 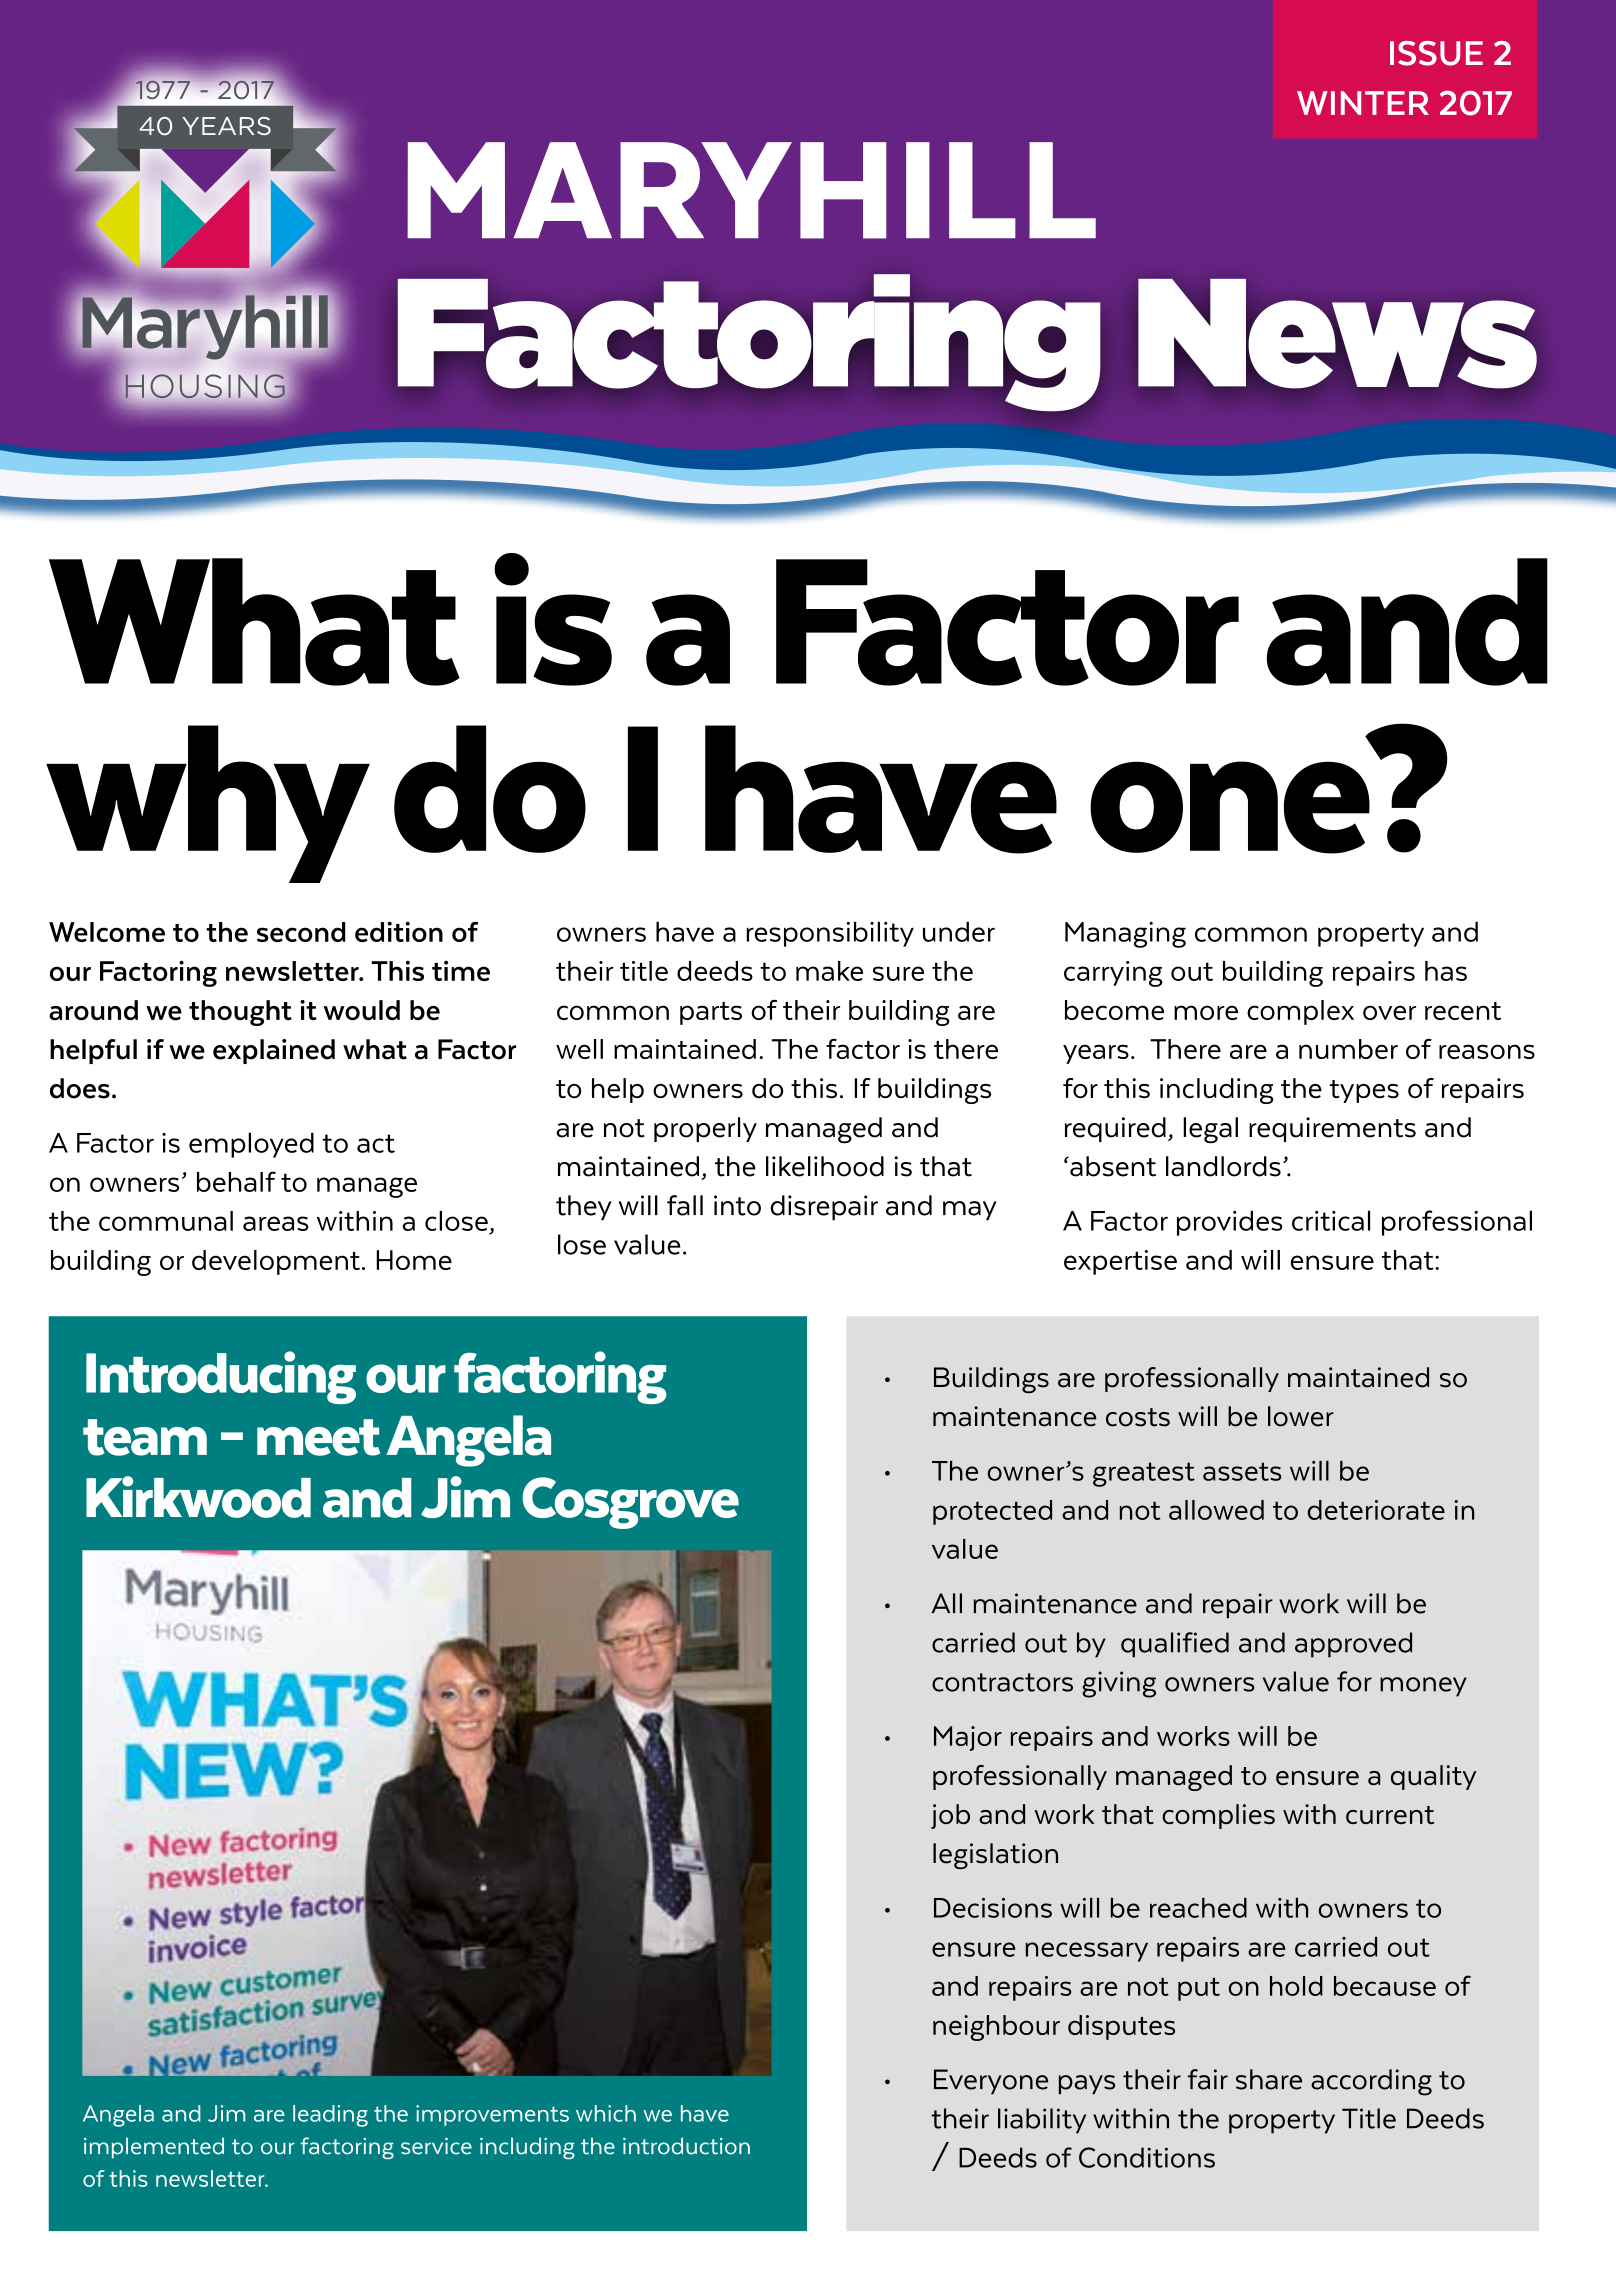 What do you see at coordinates (330, 2116) in the screenshot?
I see `leading` at bounding box center [330, 2116].
